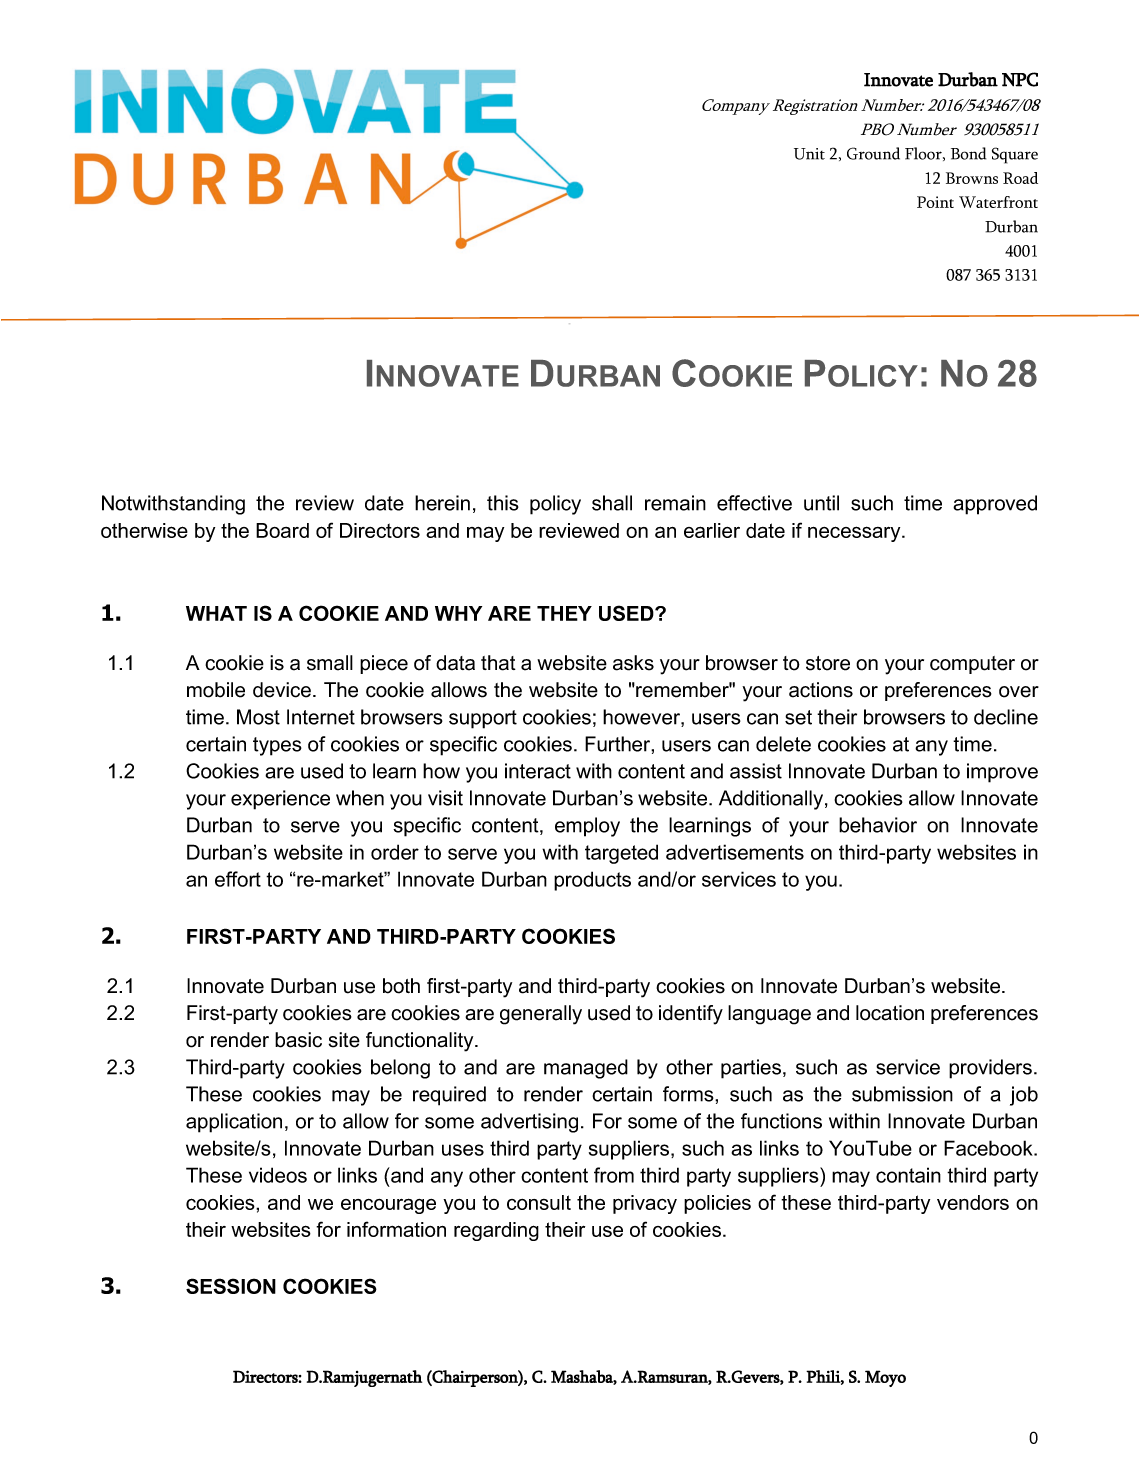 The image size is (1139, 1474). Describe the element at coordinates (972, 665) in the screenshot. I see `computer` at that location.
